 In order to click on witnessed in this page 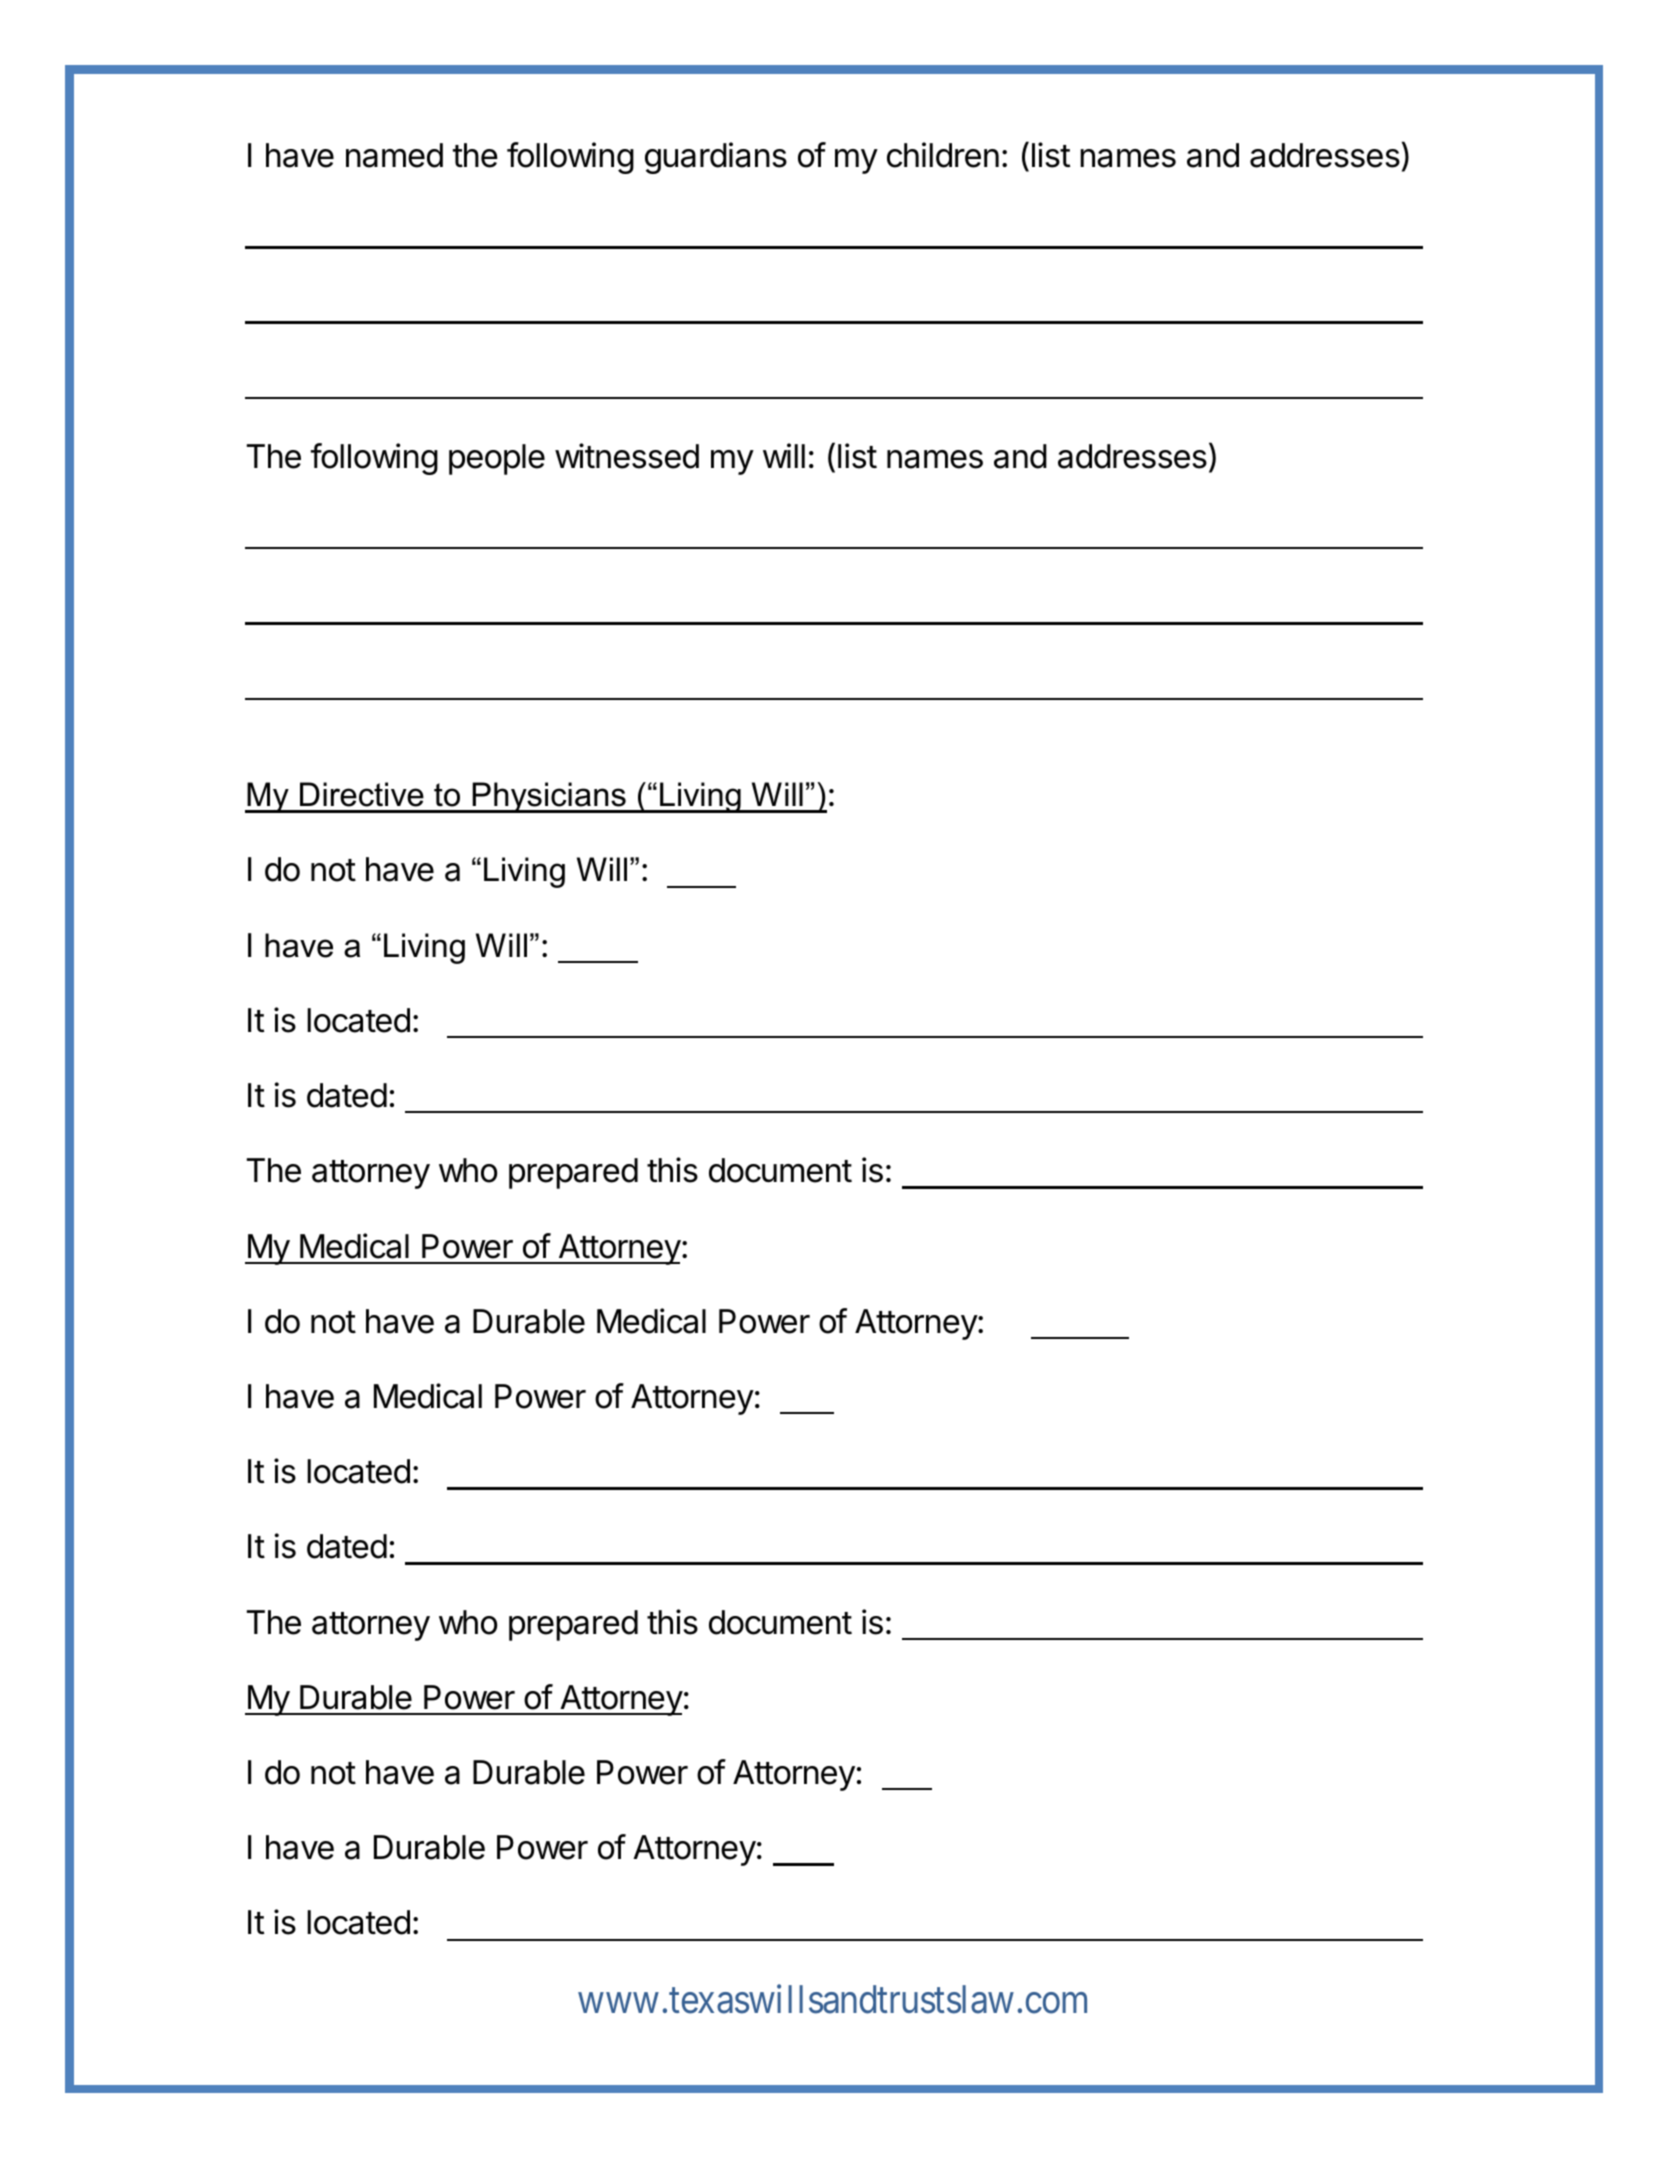, I will do `click(627, 456)`.
